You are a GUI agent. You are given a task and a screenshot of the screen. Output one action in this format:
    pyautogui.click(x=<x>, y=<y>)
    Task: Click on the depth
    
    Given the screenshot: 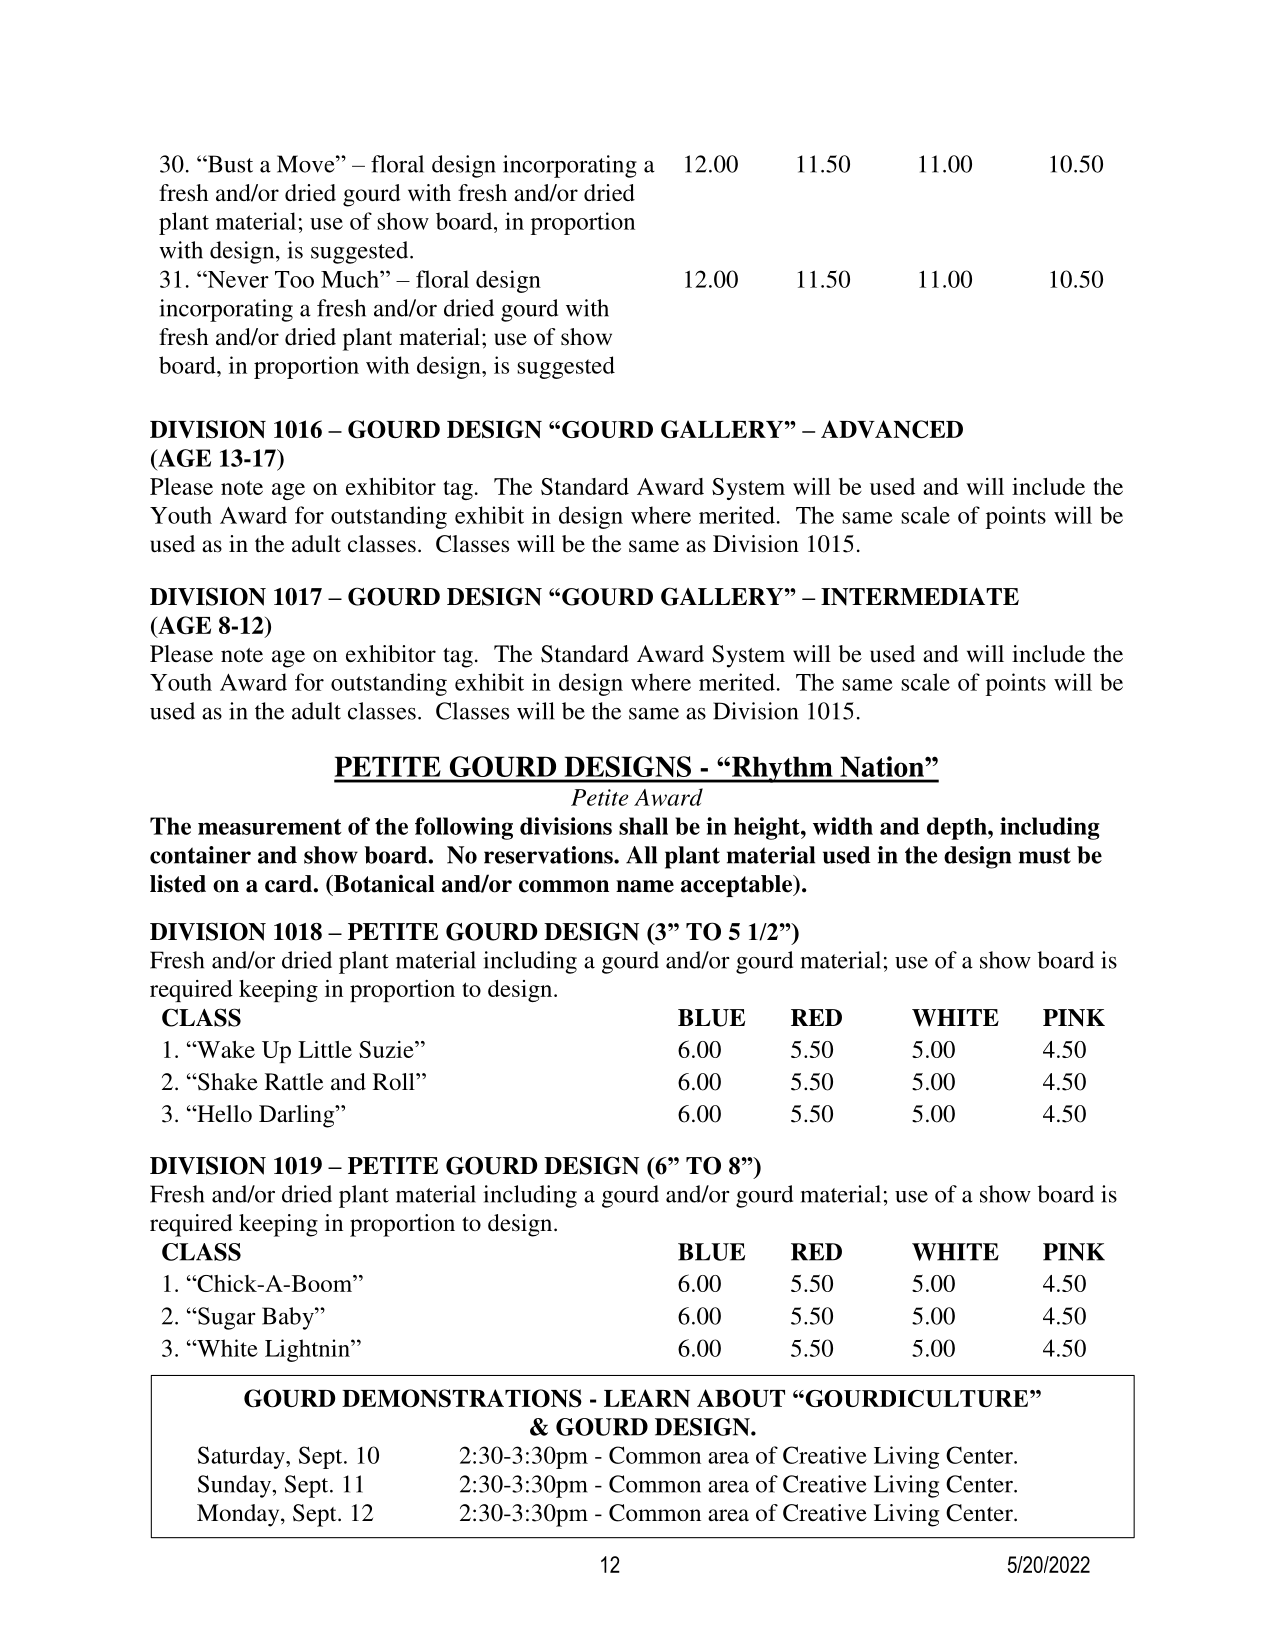 What is the action you would take?
    pyautogui.click(x=958, y=828)
